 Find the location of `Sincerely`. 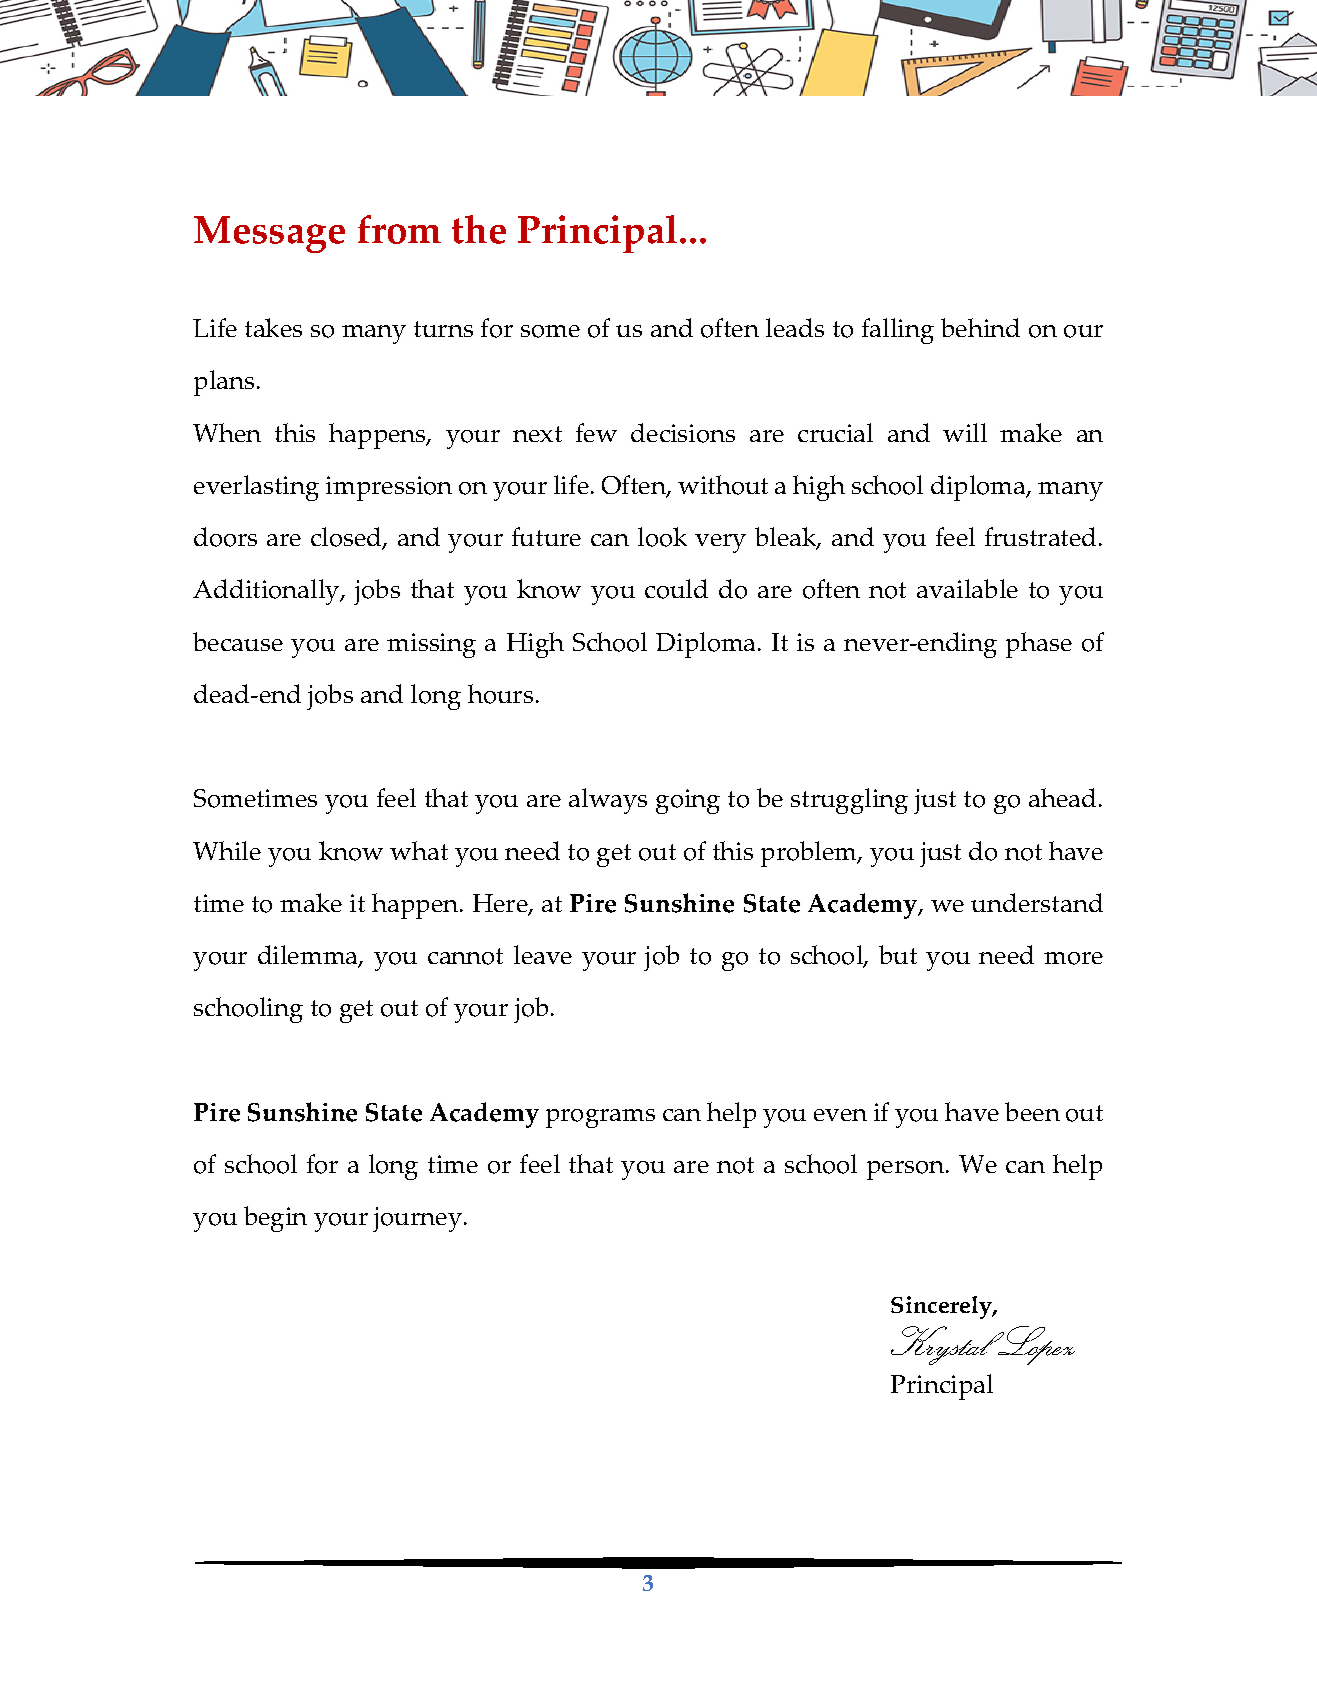

Sincerely is located at coordinates (942, 1307).
